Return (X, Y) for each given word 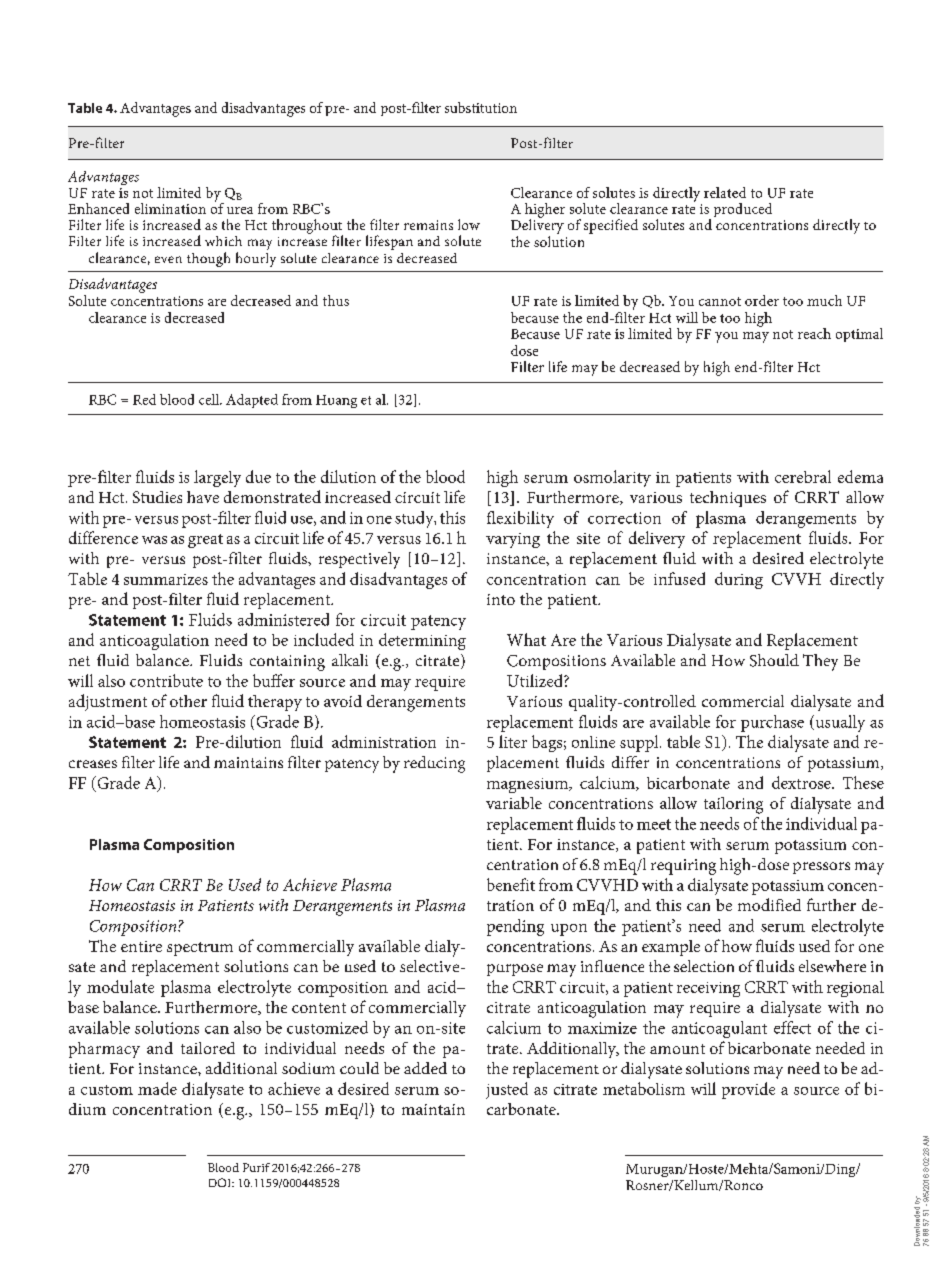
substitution (481, 107)
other (188, 701)
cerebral (803, 476)
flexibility (520, 519)
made (157, 1088)
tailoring (733, 805)
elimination (170, 208)
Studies (157, 497)
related (725, 192)
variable (514, 803)
